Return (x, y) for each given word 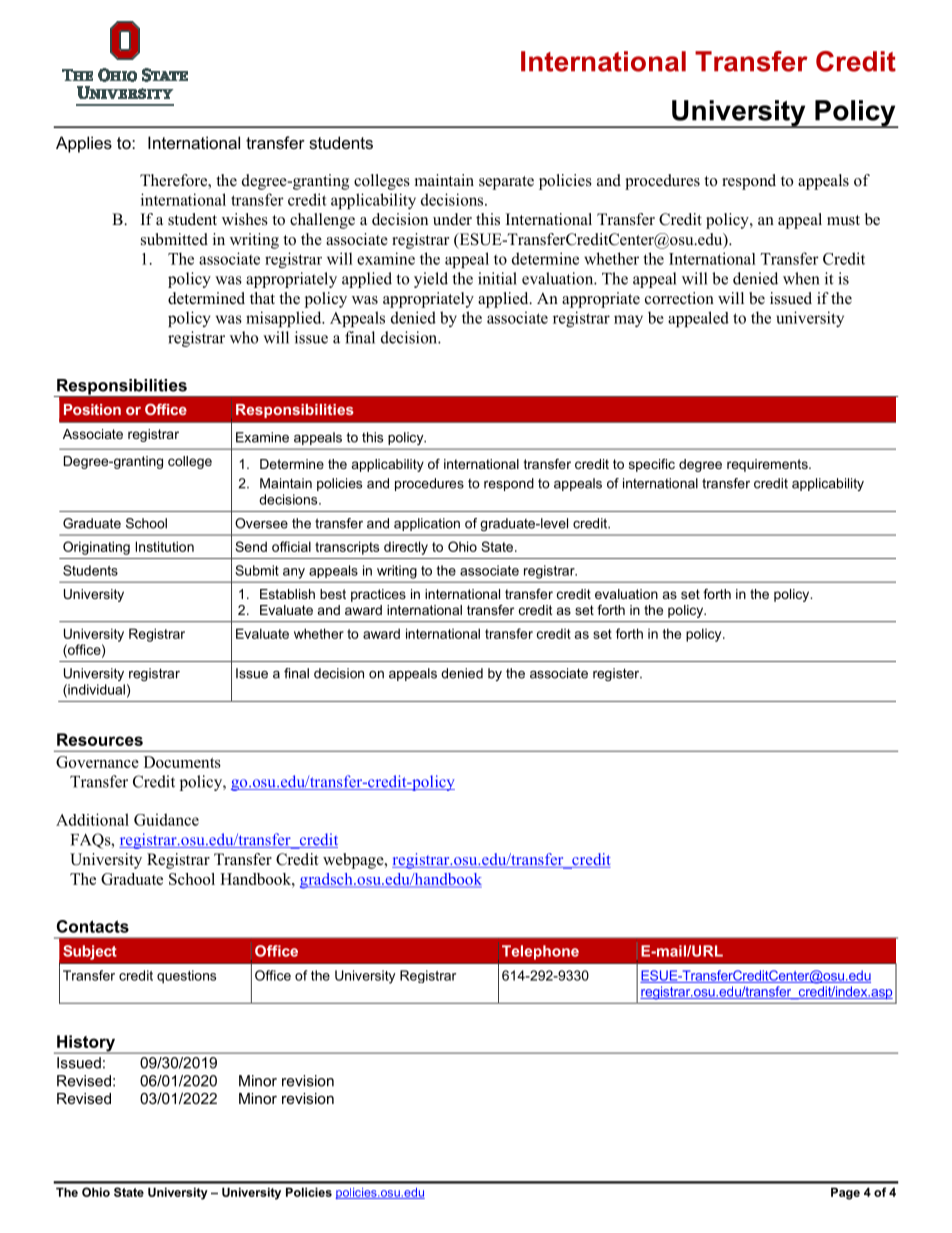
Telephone (540, 952)
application (427, 524)
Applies (84, 144)
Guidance (166, 819)
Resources (100, 739)
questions (186, 977)
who (244, 337)
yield (431, 280)
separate (506, 183)
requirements (768, 465)
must (843, 220)
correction (679, 298)
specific (652, 465)
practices (378, 595)
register (617, 674)
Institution (165, 546)
